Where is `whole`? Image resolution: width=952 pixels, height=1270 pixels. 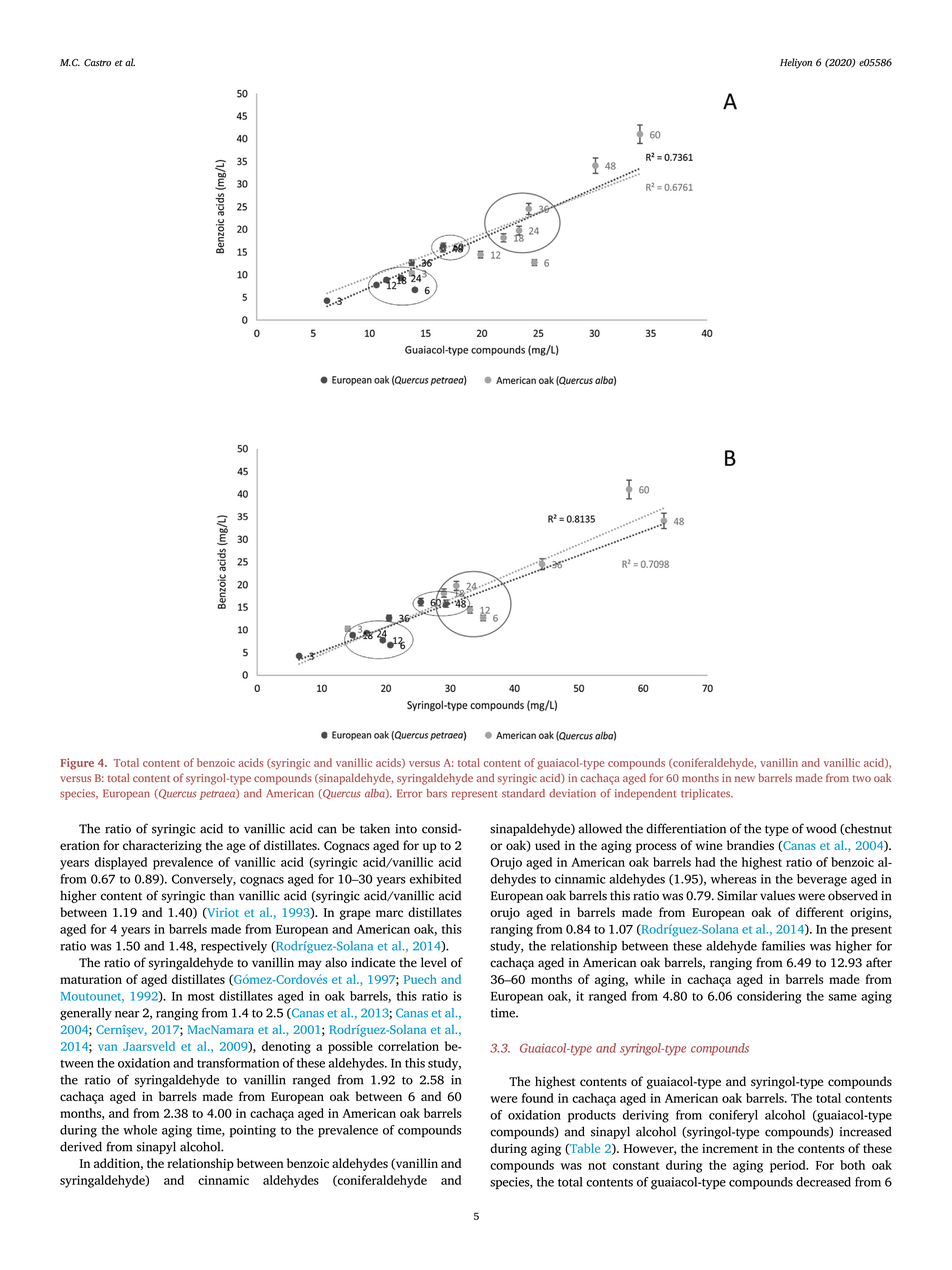
whole is located at coordinates (140, 1130).
